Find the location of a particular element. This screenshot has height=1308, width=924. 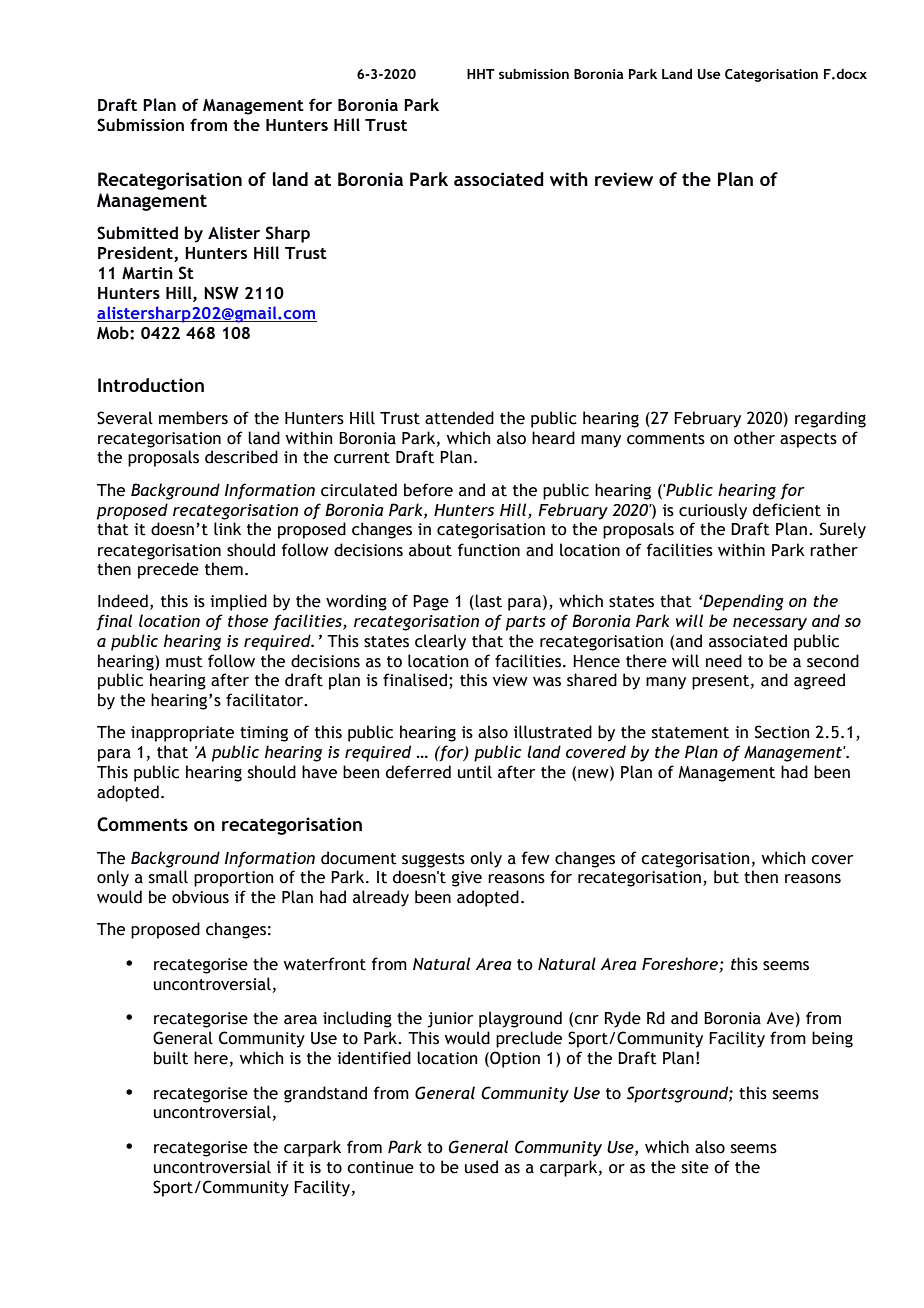

used is located at coordinates (481, 1167).
